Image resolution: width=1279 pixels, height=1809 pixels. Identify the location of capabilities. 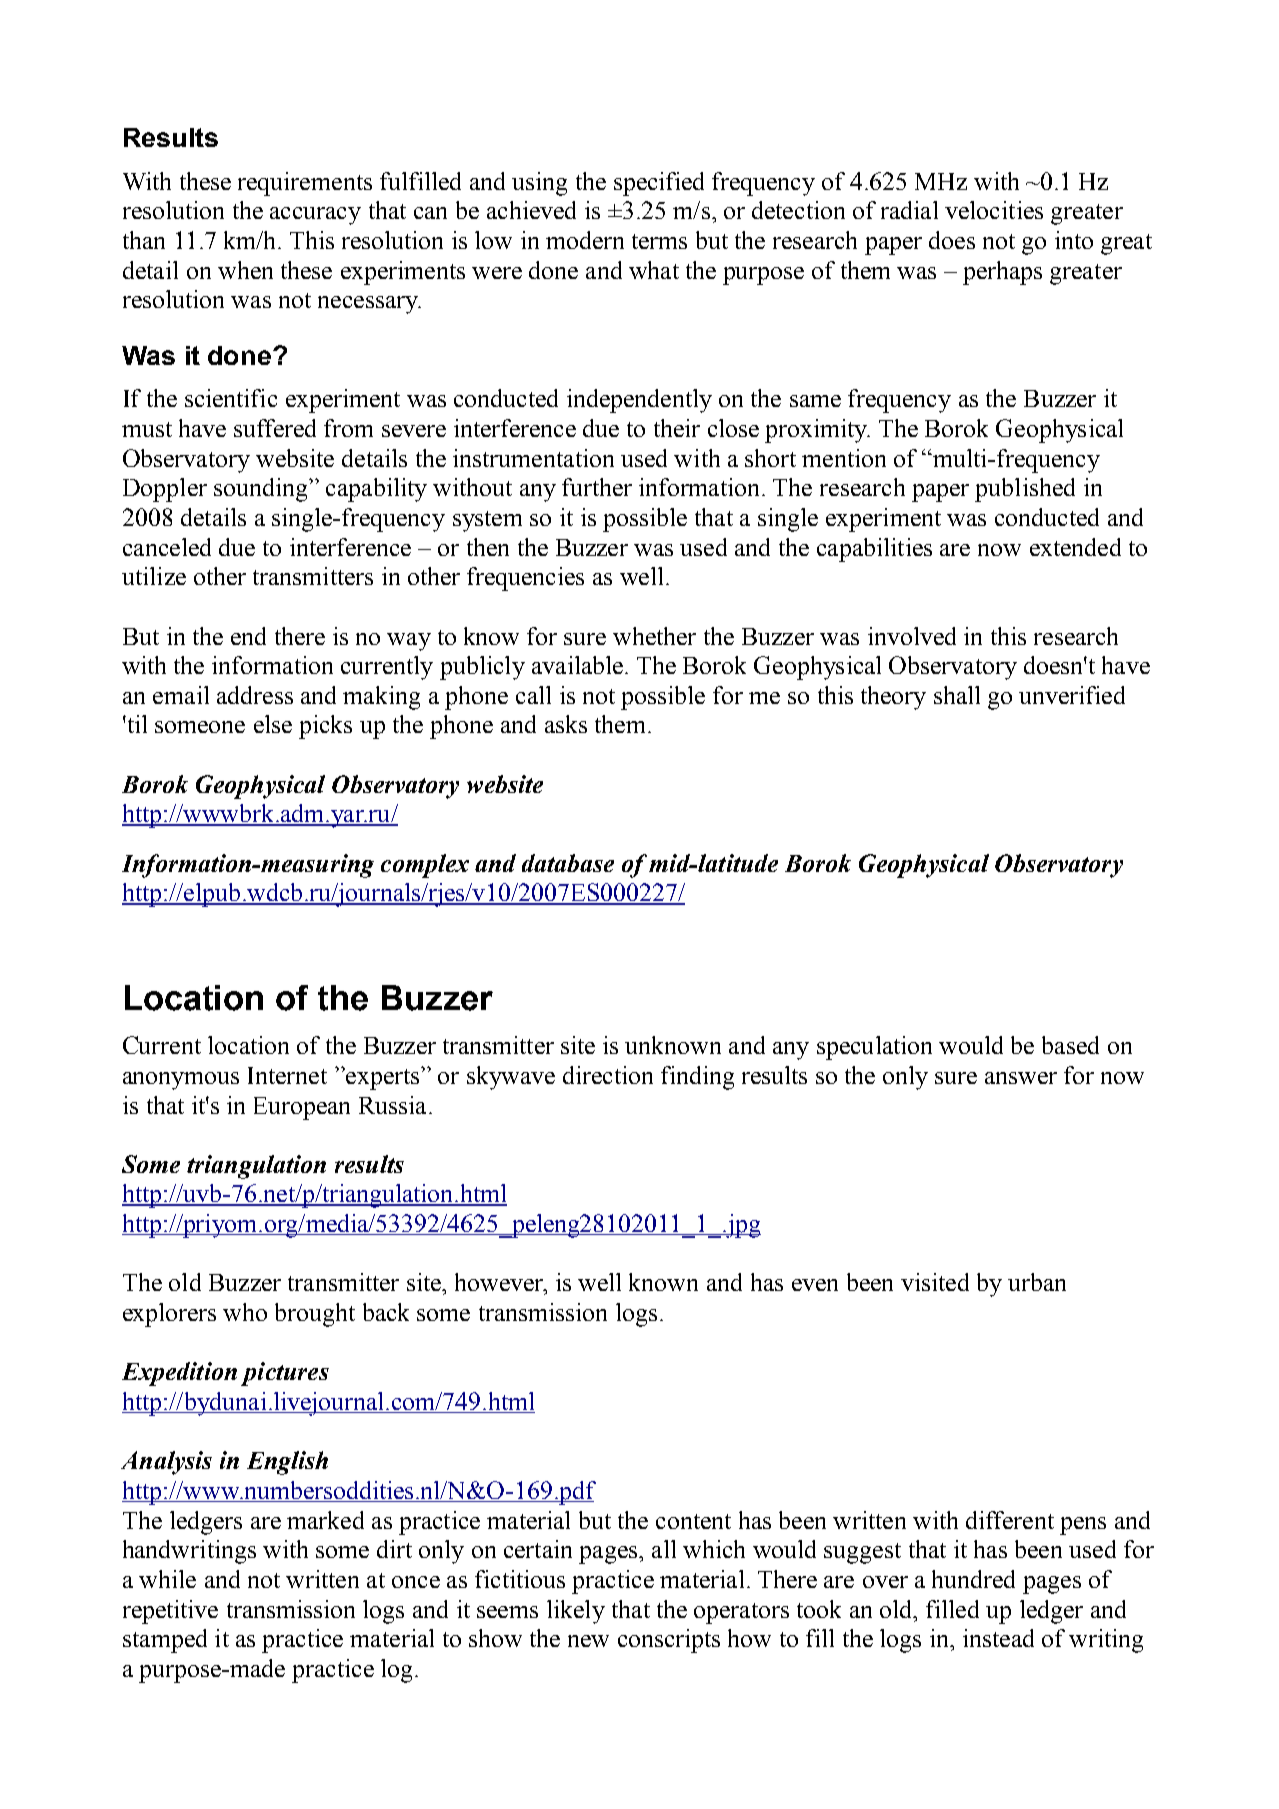
(874, 550).
